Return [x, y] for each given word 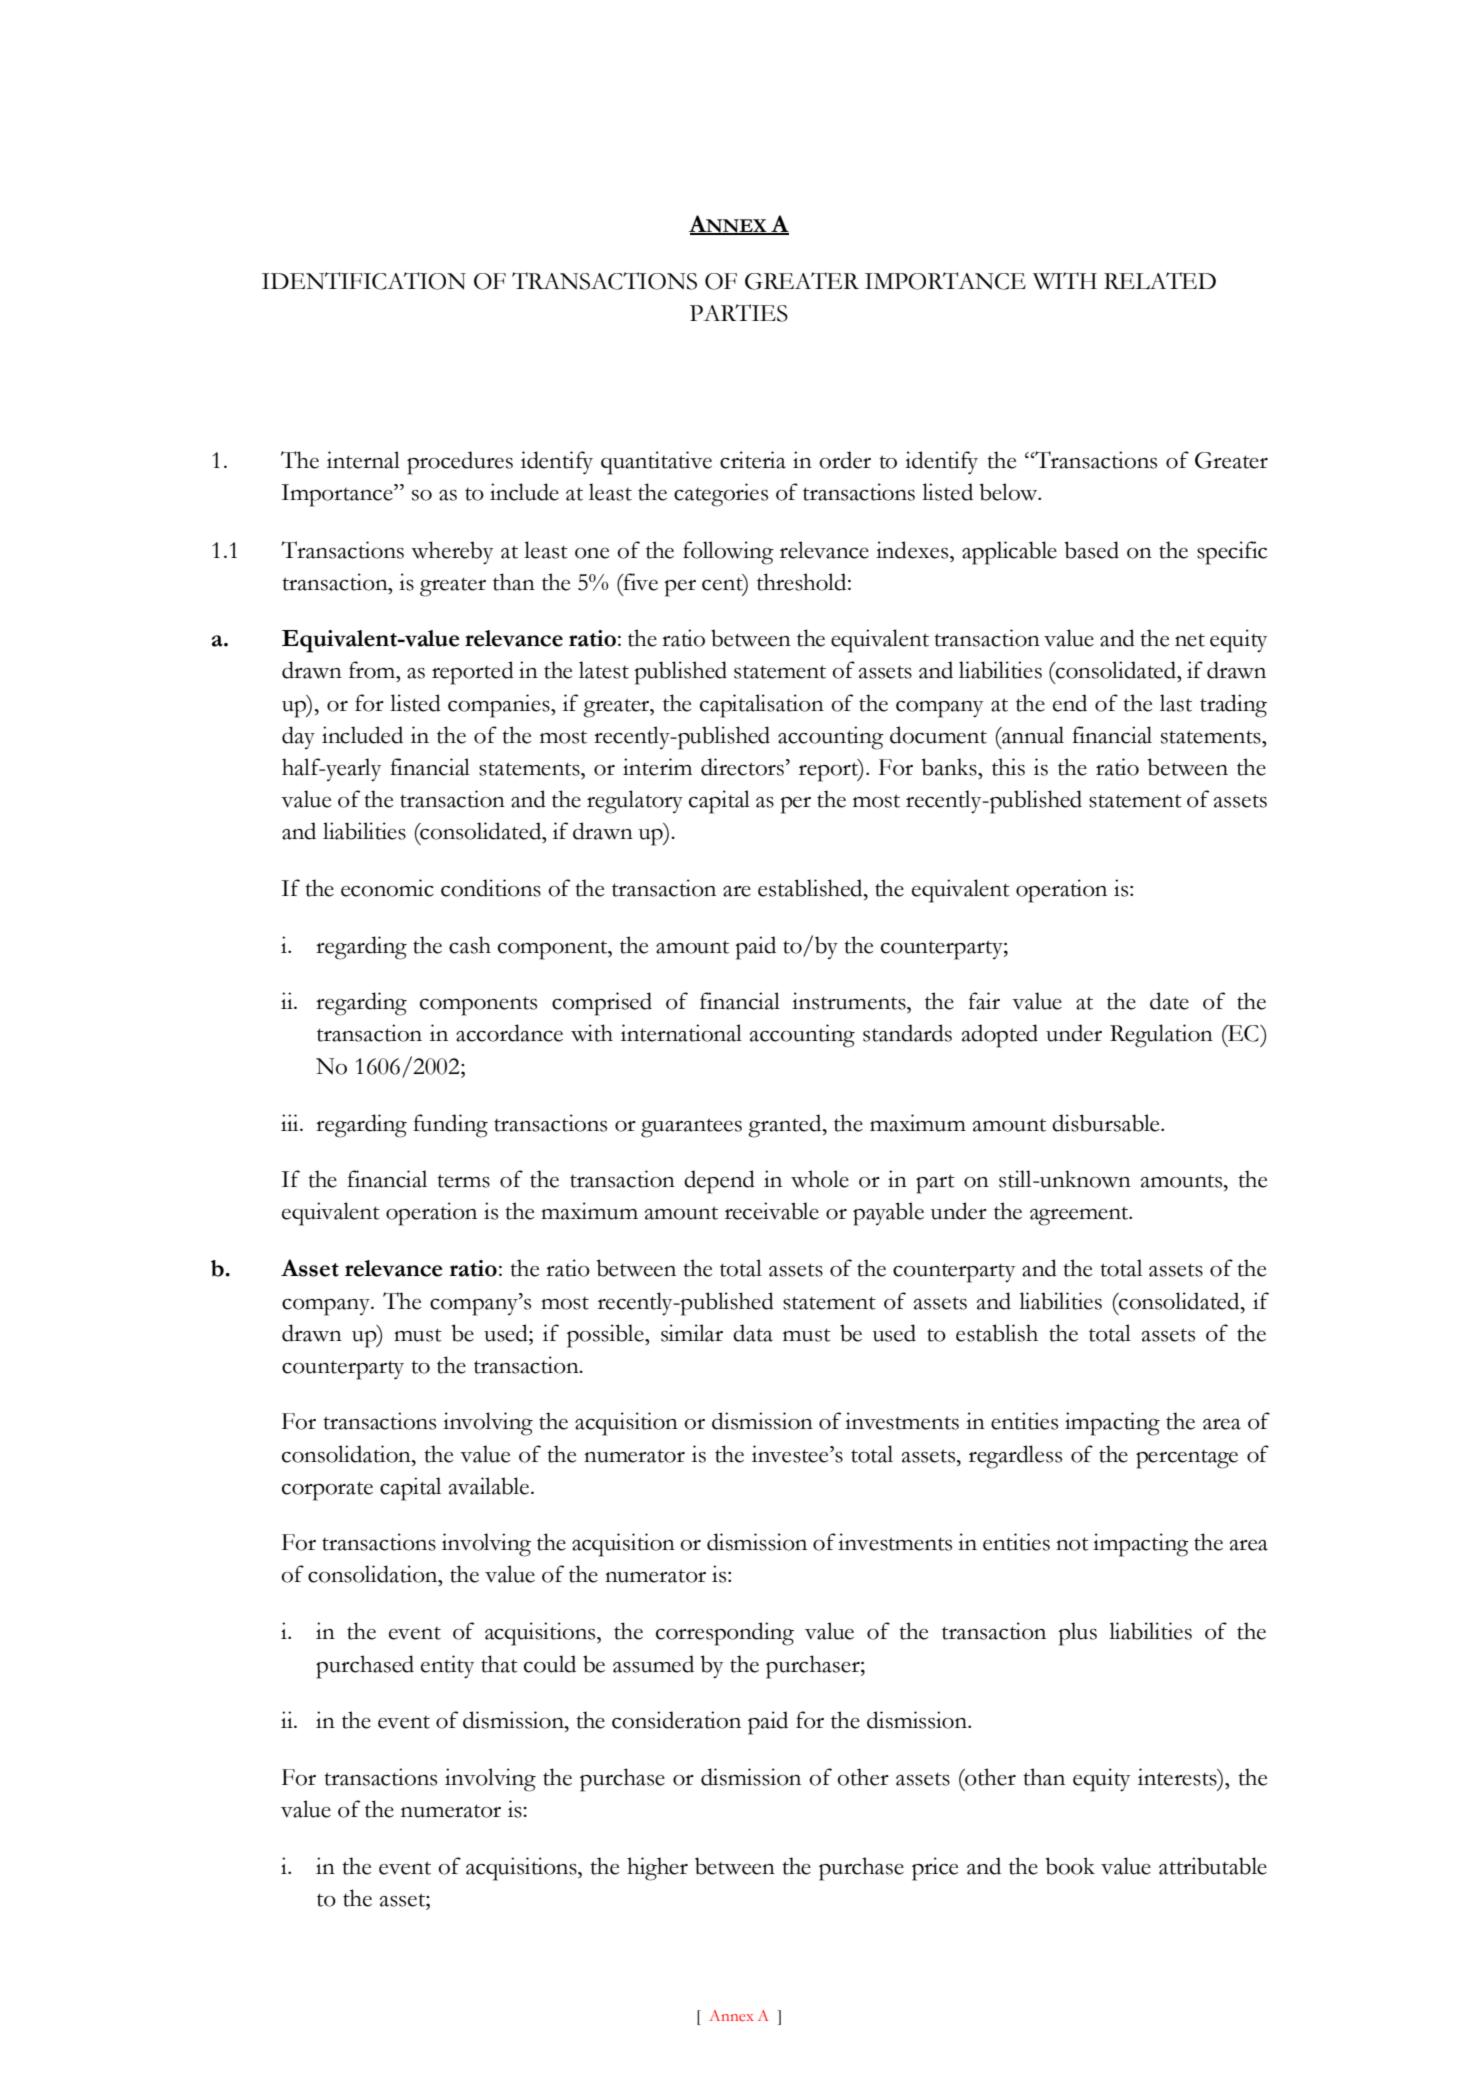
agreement [1080, 1216]
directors [742, 767]
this [1008, 767]
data [753, 1333]
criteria [753, 460]
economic [387, 888]
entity [447, 1667]
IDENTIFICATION [364, 281]
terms [463, 1181]
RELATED [1160, 280]
